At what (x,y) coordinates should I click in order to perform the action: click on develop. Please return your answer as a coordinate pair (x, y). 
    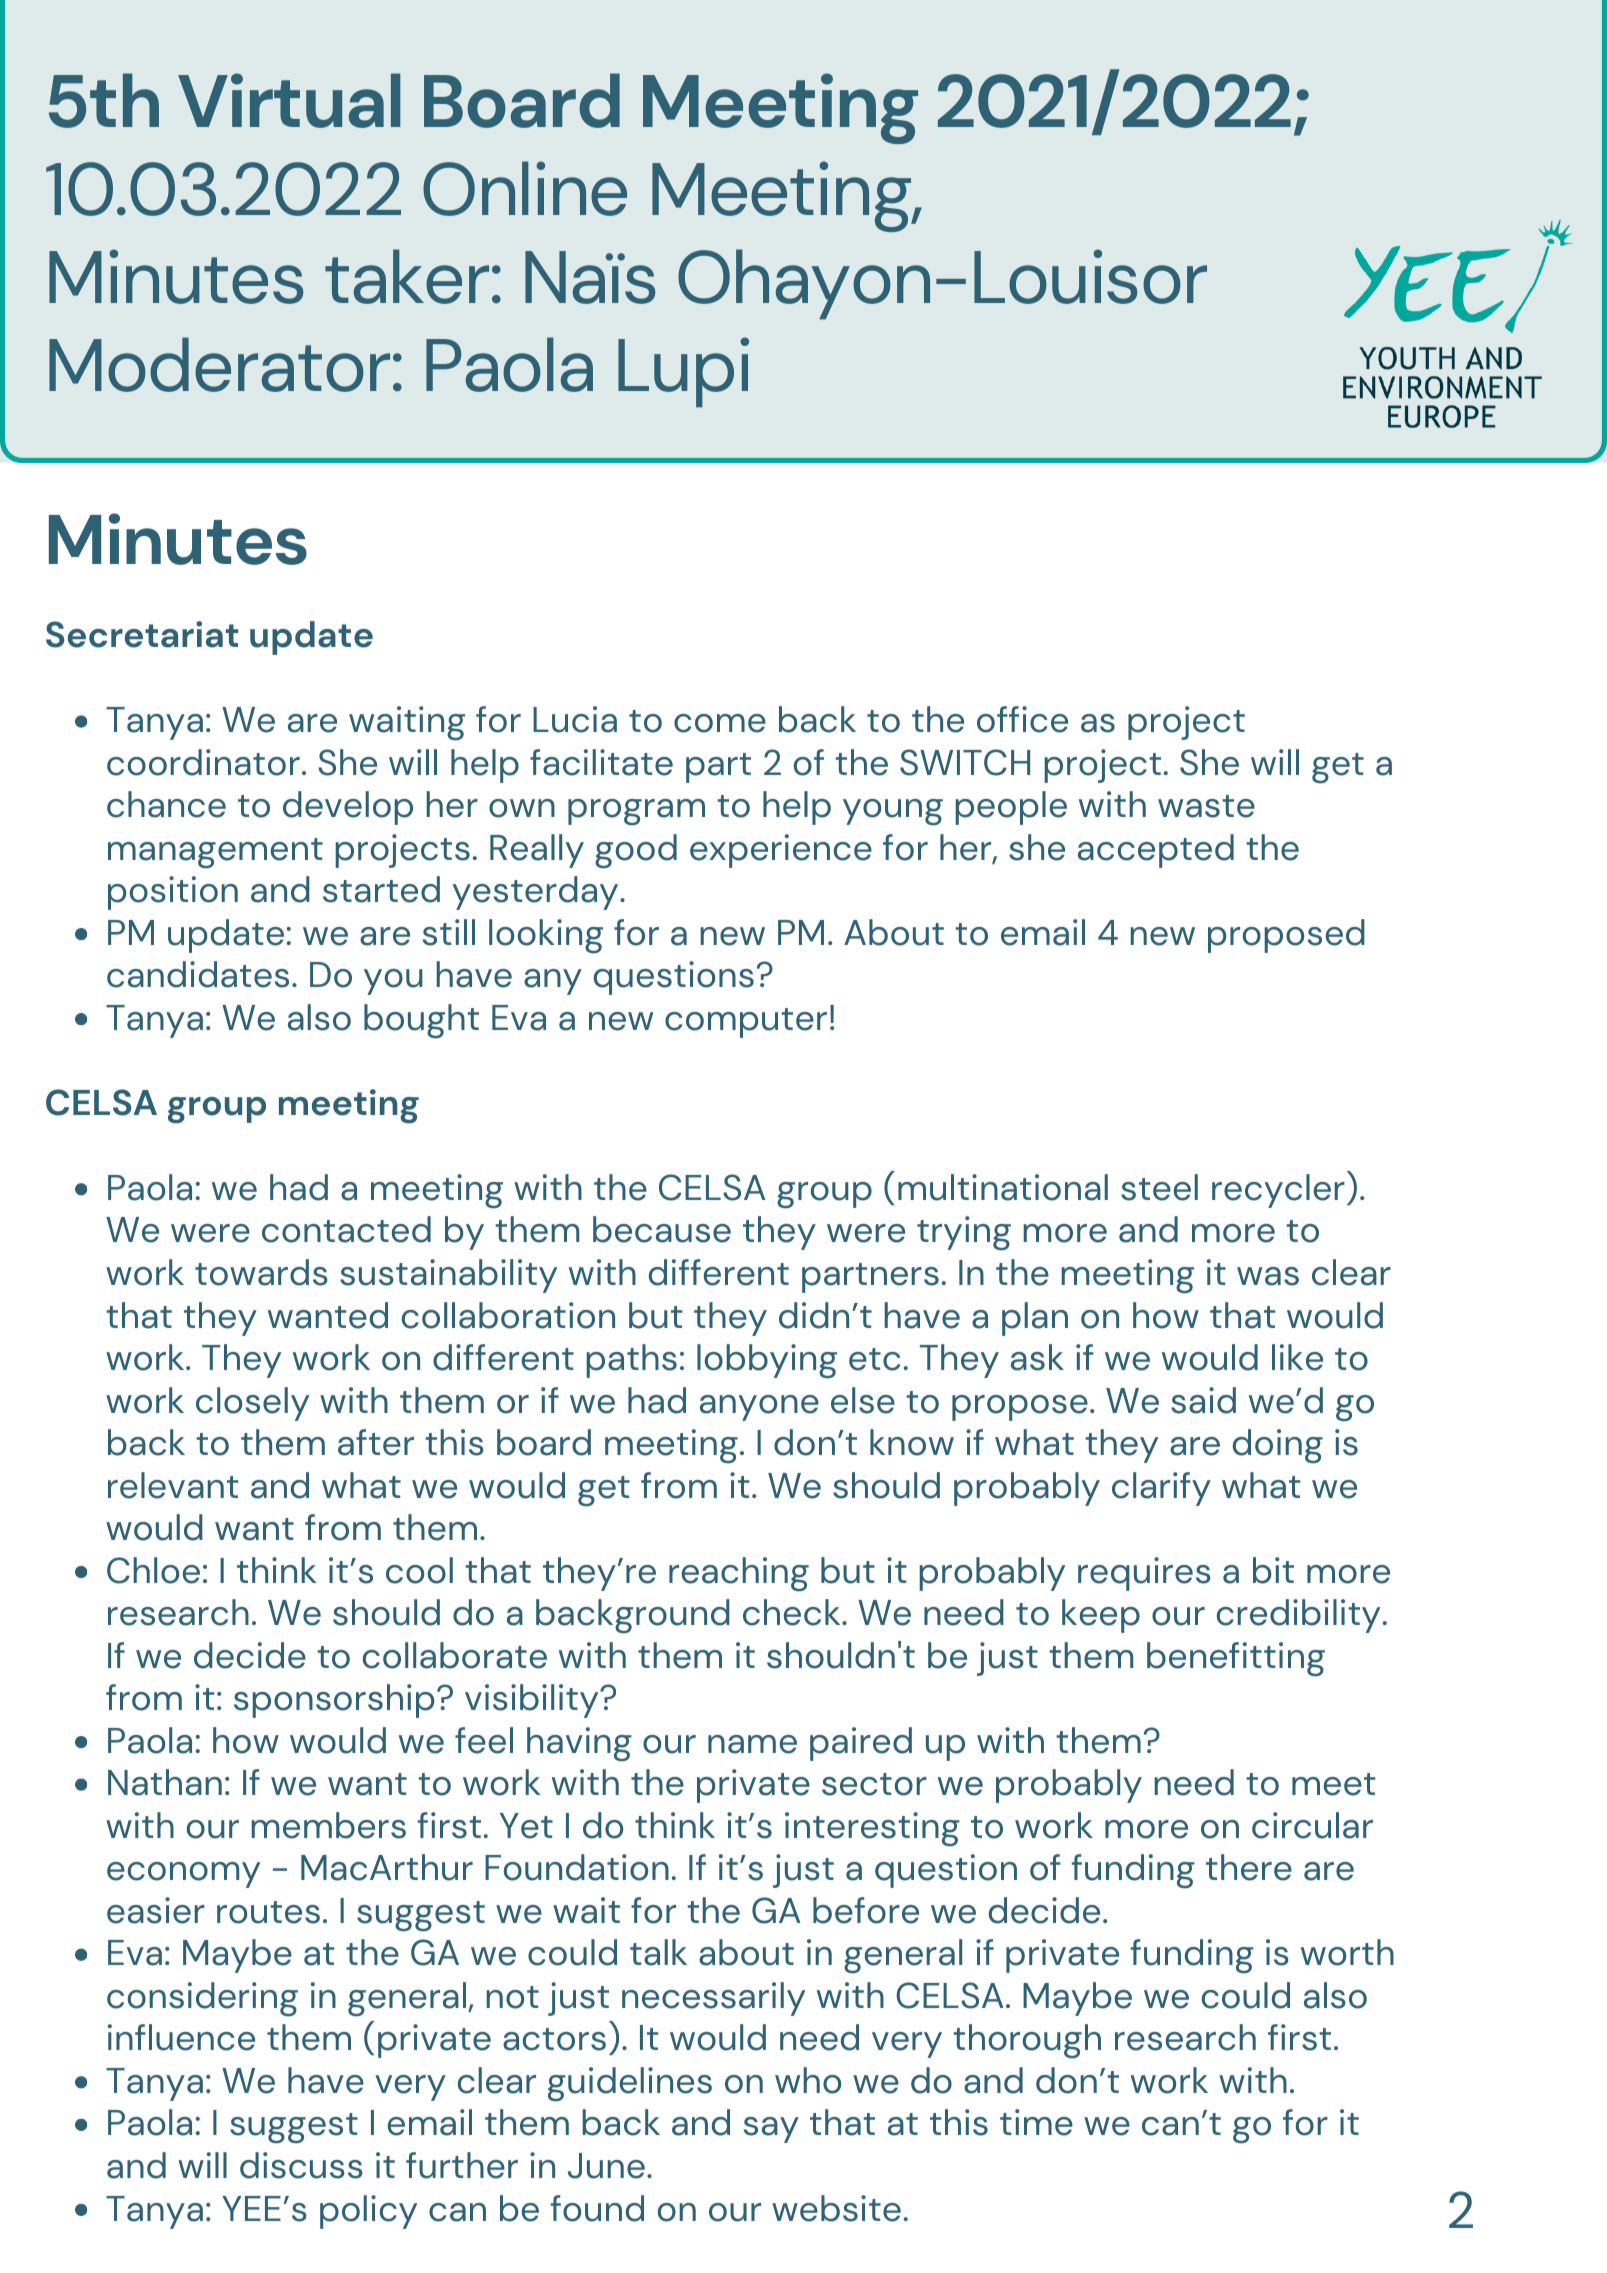
    Looking at the image, I should click on (348, 808).
